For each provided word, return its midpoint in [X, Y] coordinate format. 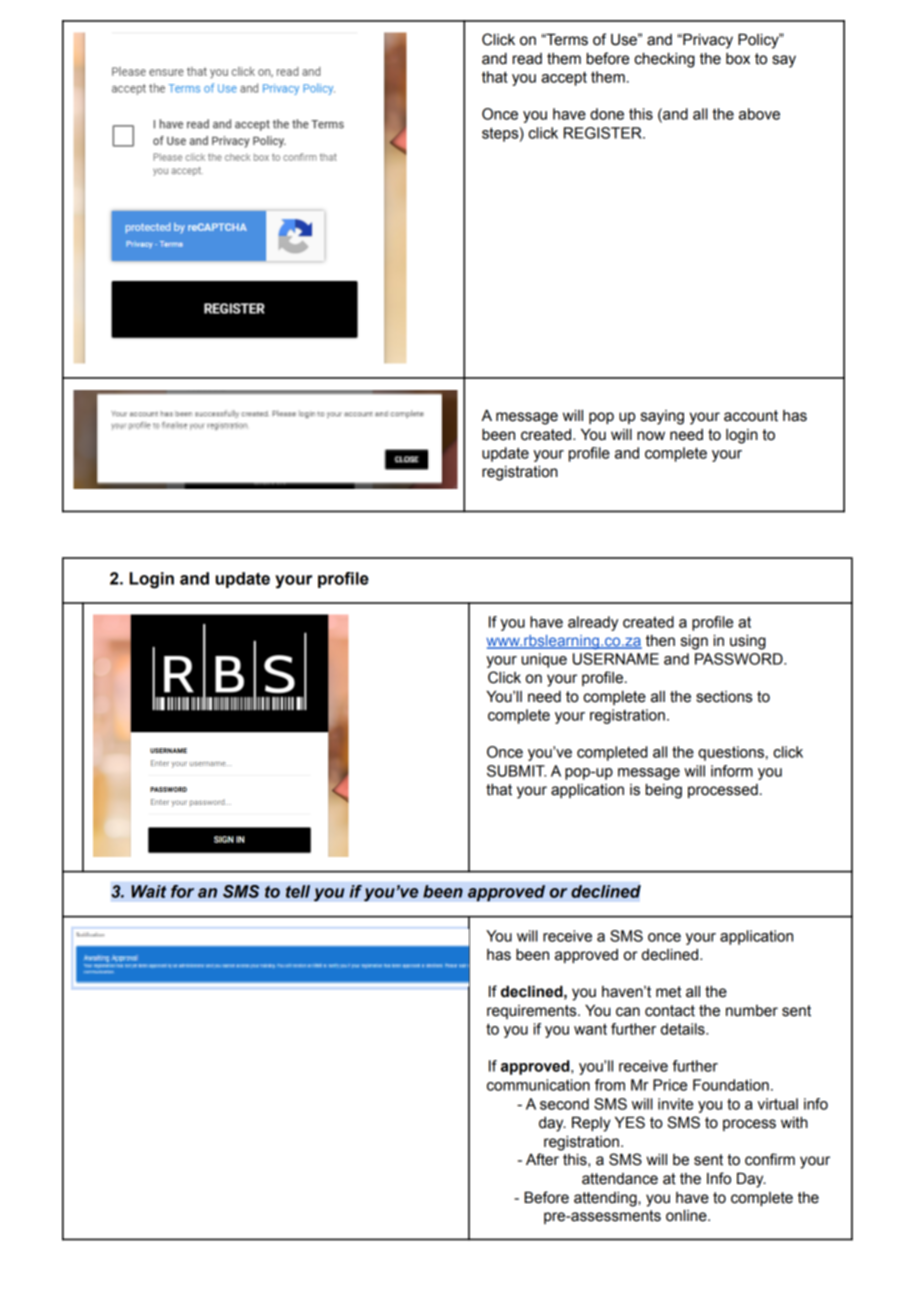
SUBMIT [516, 771]
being [664, 791]
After [542, 1159]
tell [298, 891]
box [738, 59]
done [607, 114]
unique [544, 660]
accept [564, 78]
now [651, 436]
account [751, 416]
